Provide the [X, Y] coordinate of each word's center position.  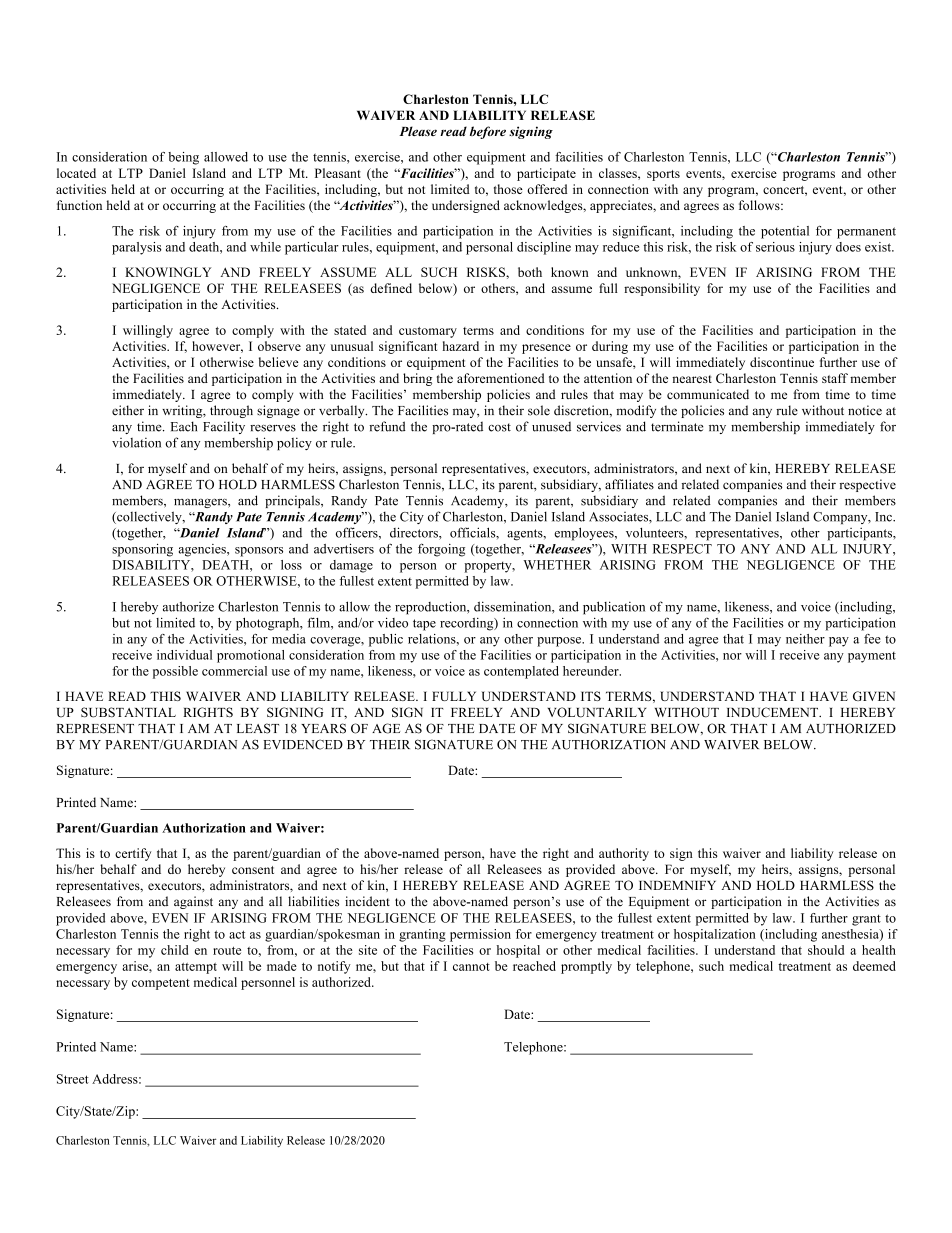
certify [133, 854]
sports [663, 175]
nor [732, 656]
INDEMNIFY [677, 885]
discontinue [782, 362]
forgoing [441, 550]
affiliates [629, 484]
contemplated [521, 672]
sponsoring [142, 550]
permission [480, 935]
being [183, 158]
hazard [461, 346]
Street [73, 1079]
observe [279, 346]
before [488, 132]
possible [175, 672]
